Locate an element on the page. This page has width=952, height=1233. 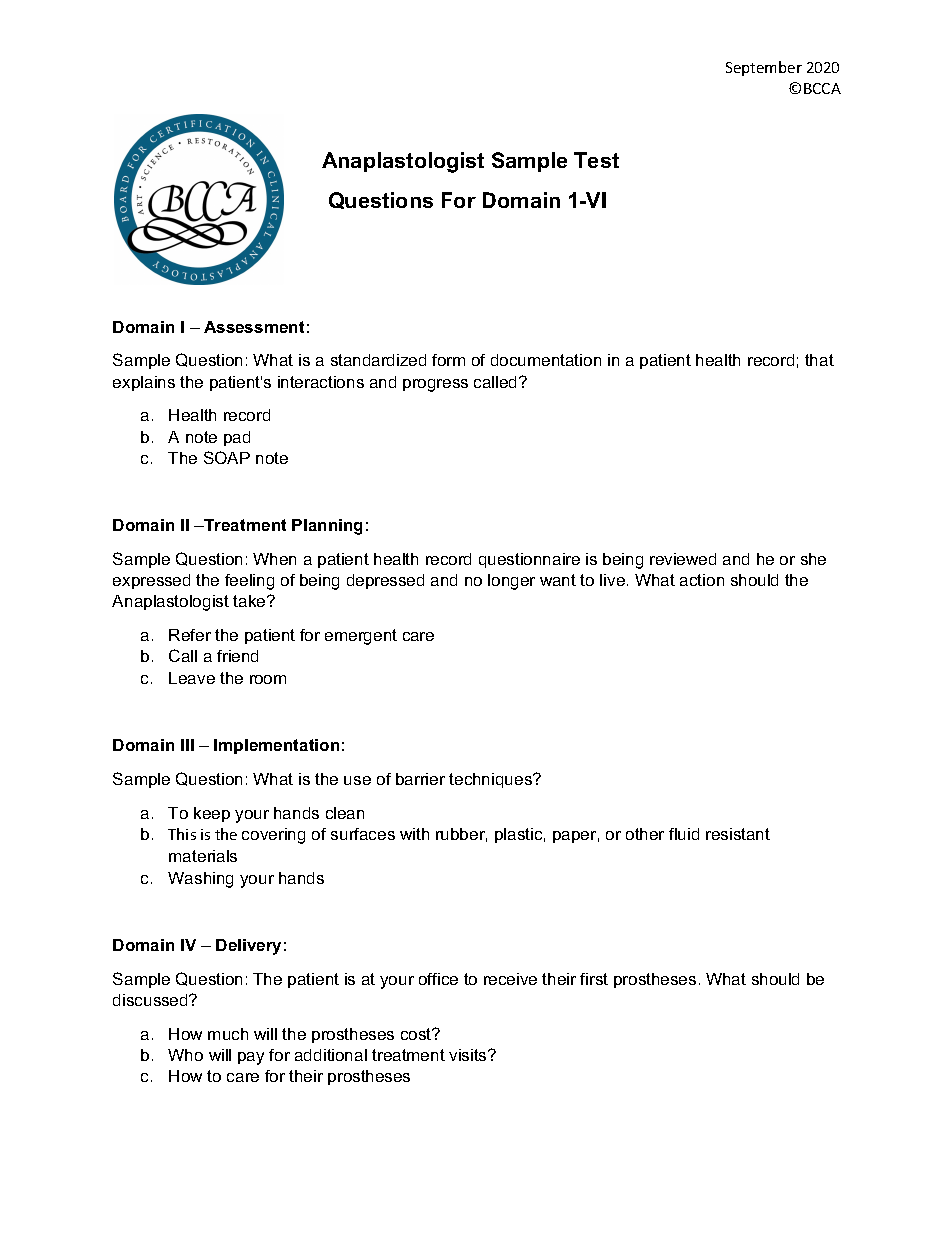
feeling is located at coordinates (249, 582).
